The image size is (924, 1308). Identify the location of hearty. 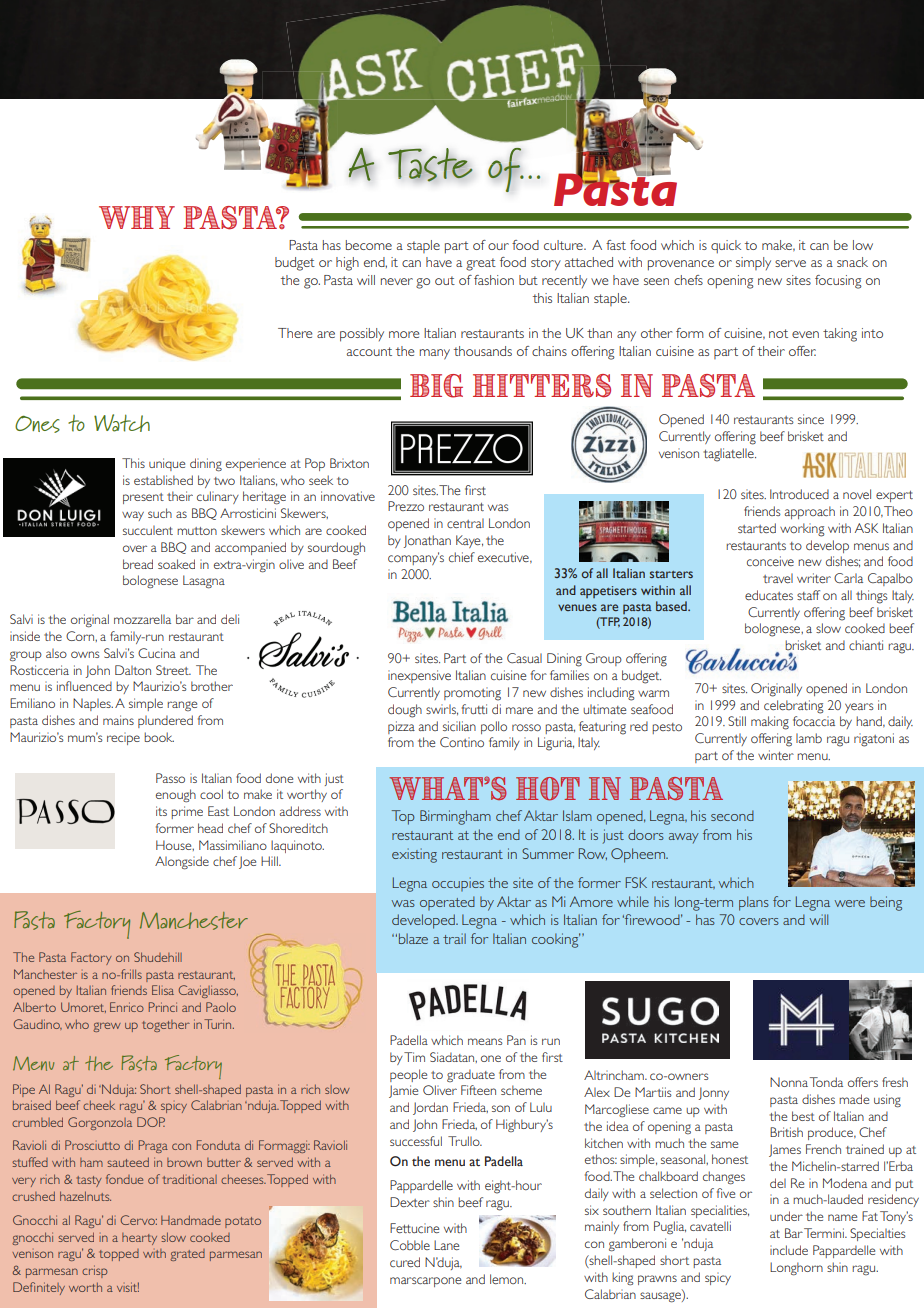
(139, 1239).
